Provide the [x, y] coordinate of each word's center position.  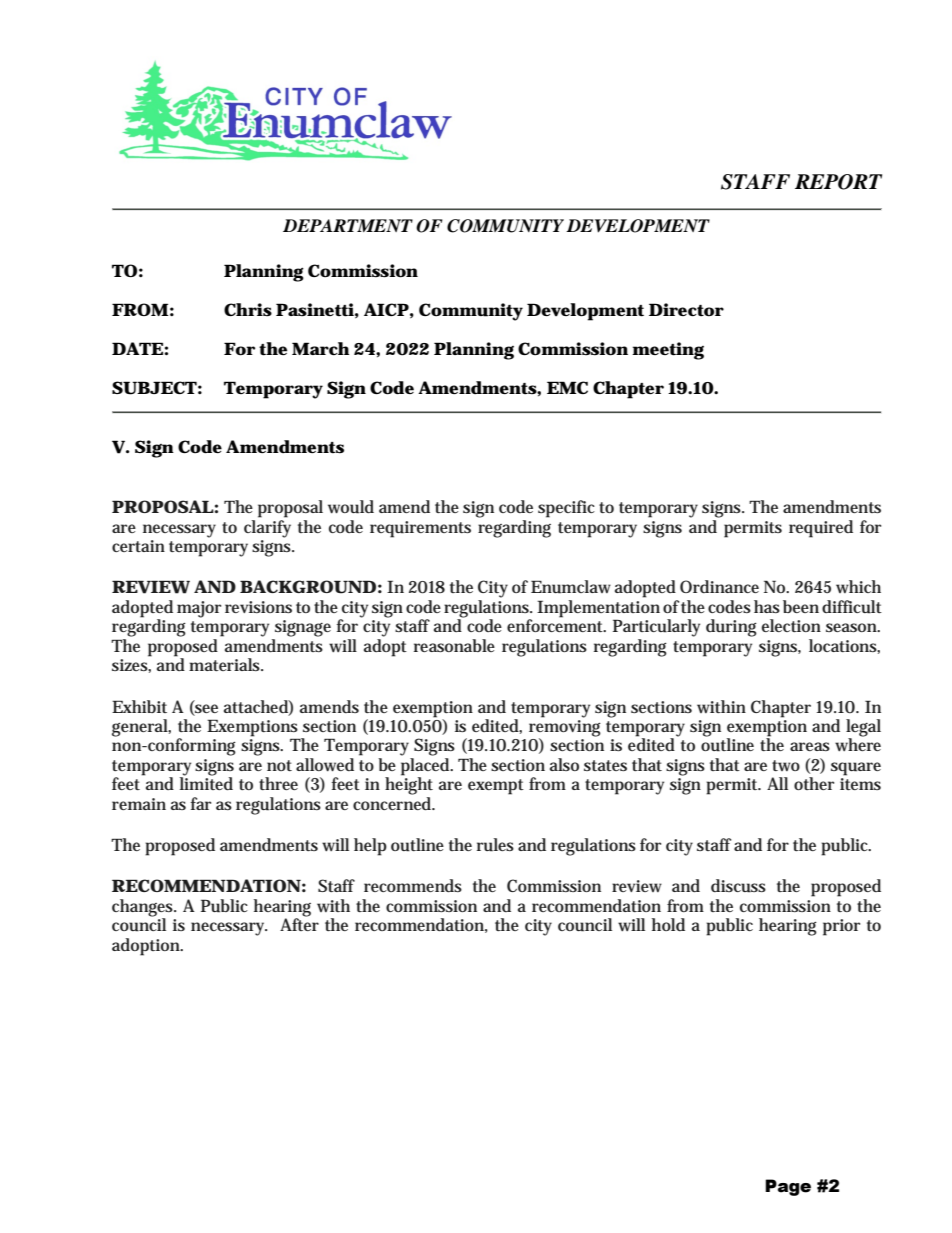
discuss [738, 886]
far [201, 803]
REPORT [838, 182]
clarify [267, 529]
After [299, 923]
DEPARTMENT [348, 225]
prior [841, 927]
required [821, 529]
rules [495, 845]
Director [686, 310]
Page [788, 1187]
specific [566, 509]
